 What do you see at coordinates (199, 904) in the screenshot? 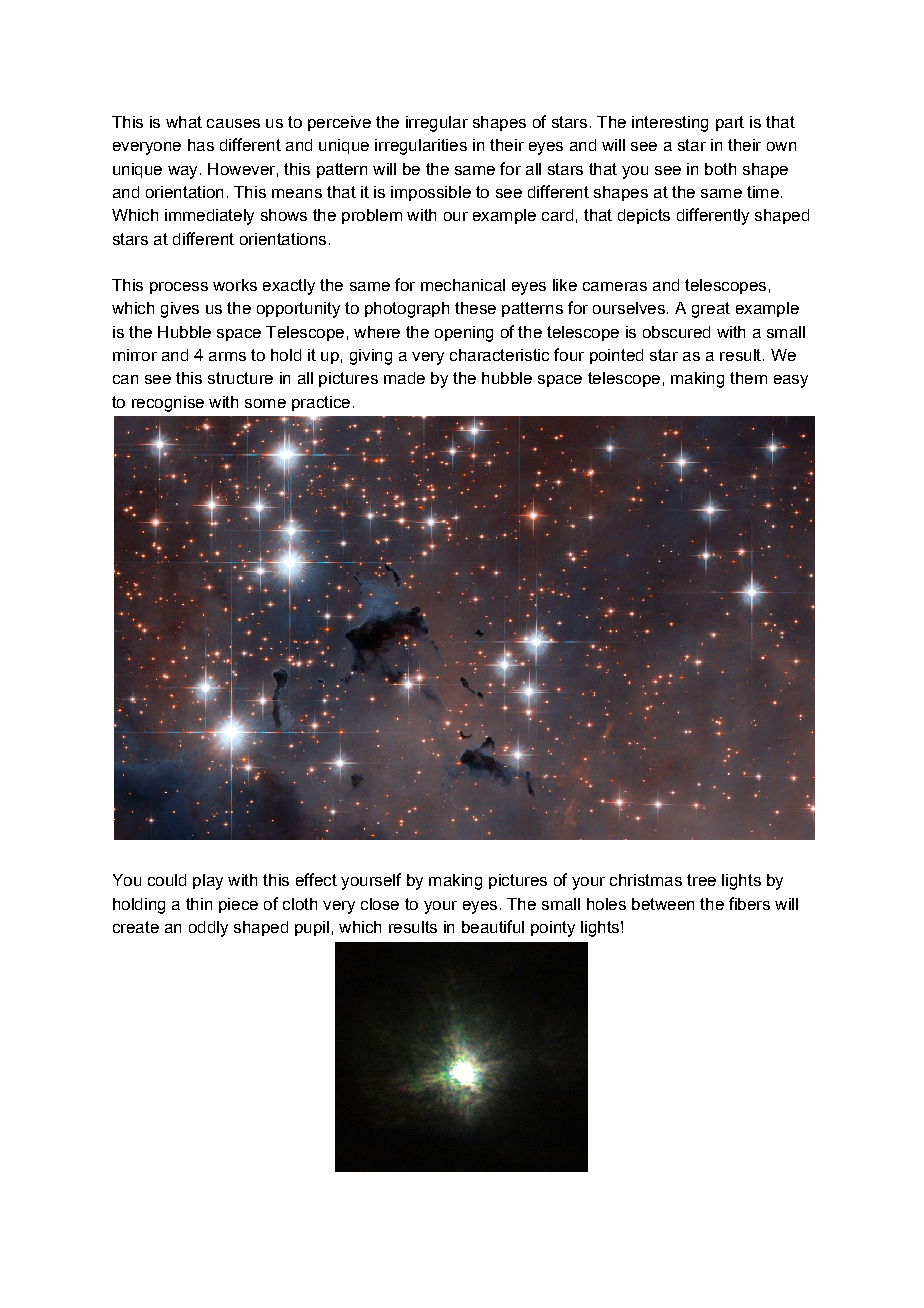
I see `thin` at bounding box center [199, 904].
